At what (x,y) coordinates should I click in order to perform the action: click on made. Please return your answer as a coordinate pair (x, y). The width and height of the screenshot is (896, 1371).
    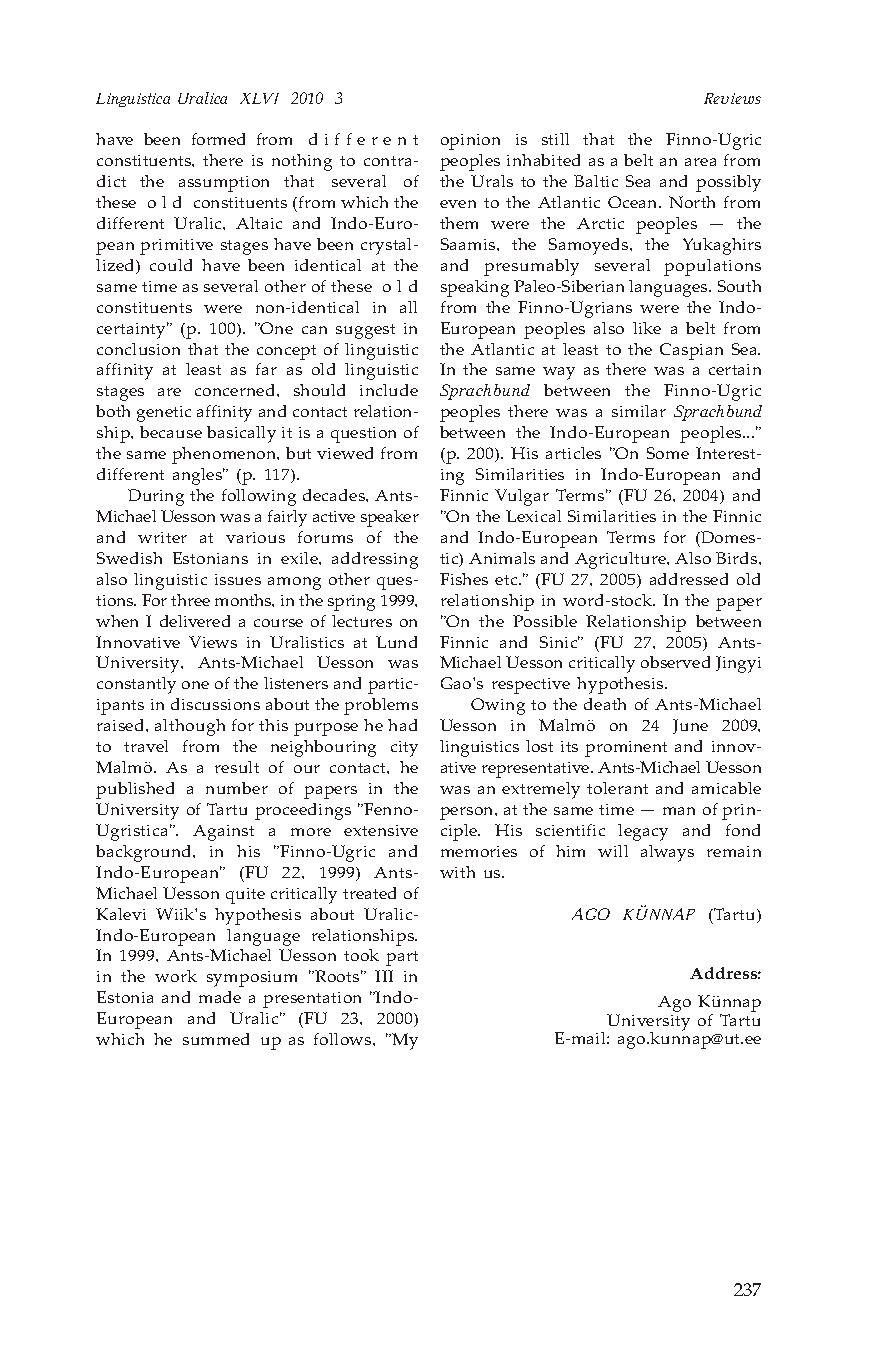
    Looking at the image, I should click on (220, 997).
